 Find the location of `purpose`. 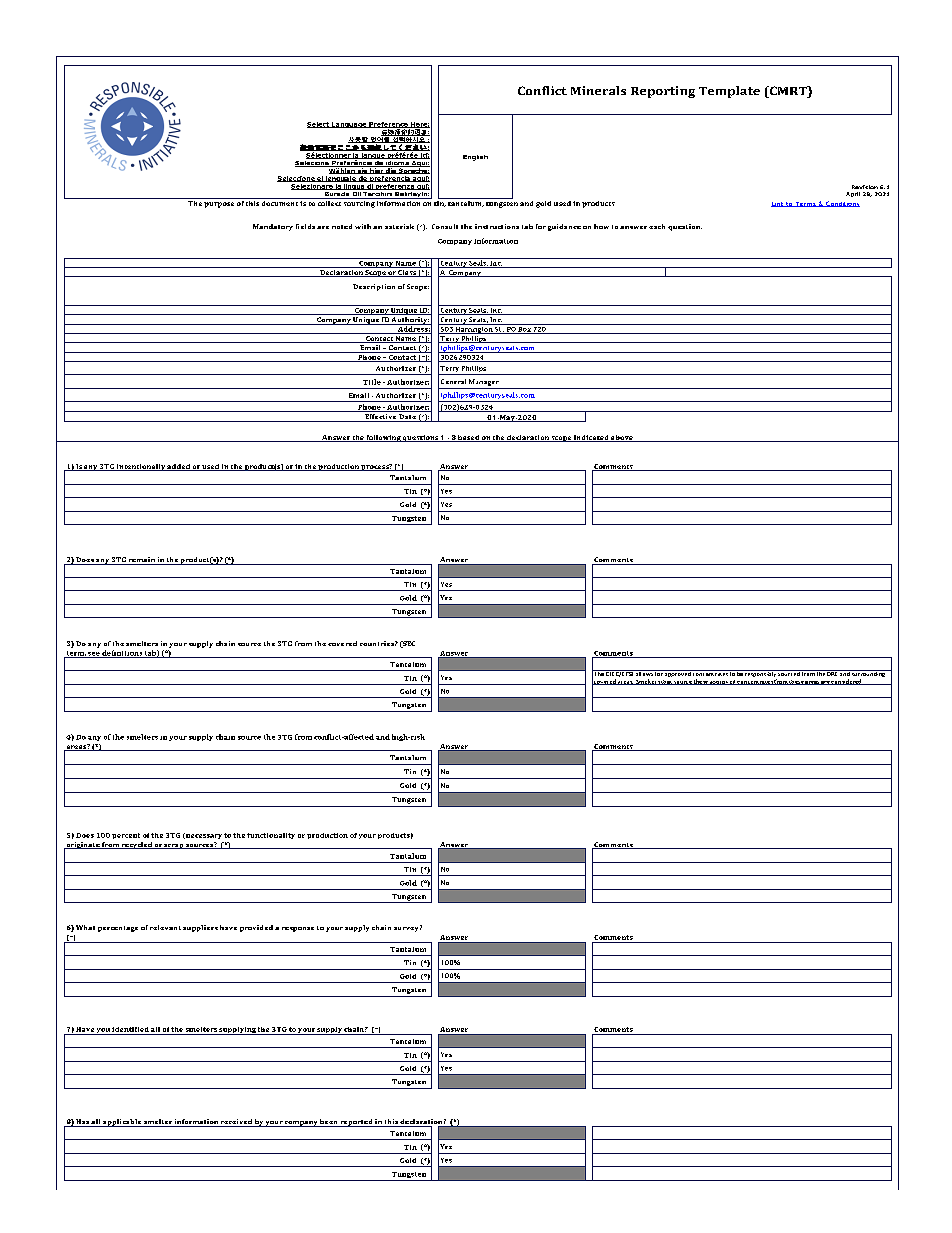

purpose is located at coordinates (219, 205).
